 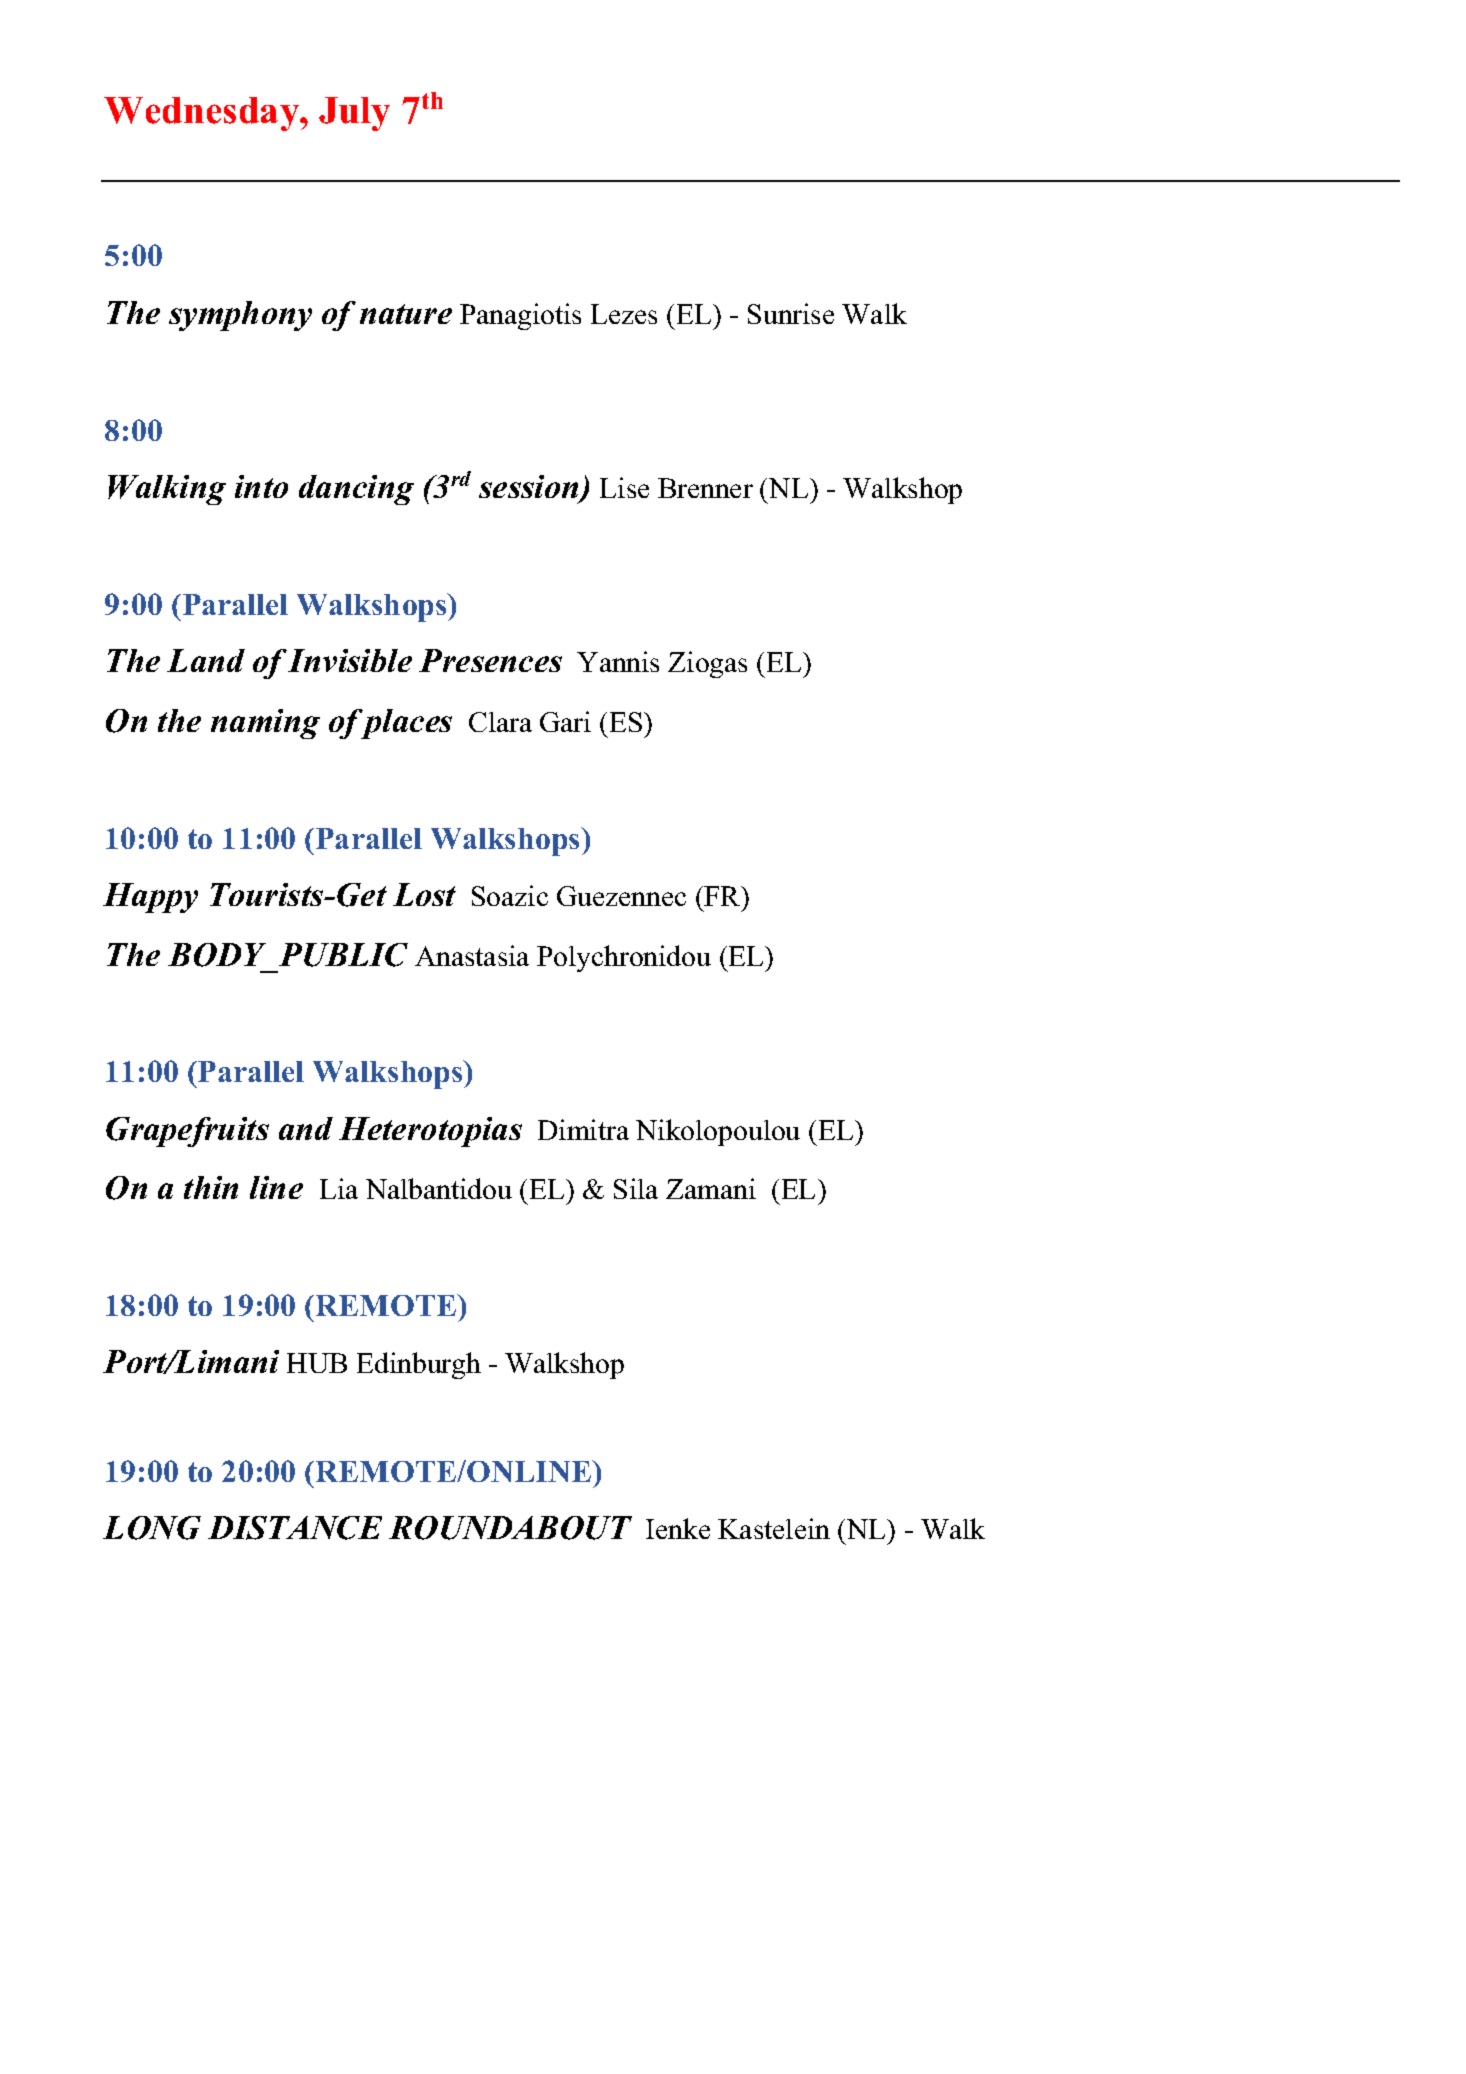 What do you see at coordinates (424, 894) in the image?
I see `Lost` at bounding box center [424, 894].
